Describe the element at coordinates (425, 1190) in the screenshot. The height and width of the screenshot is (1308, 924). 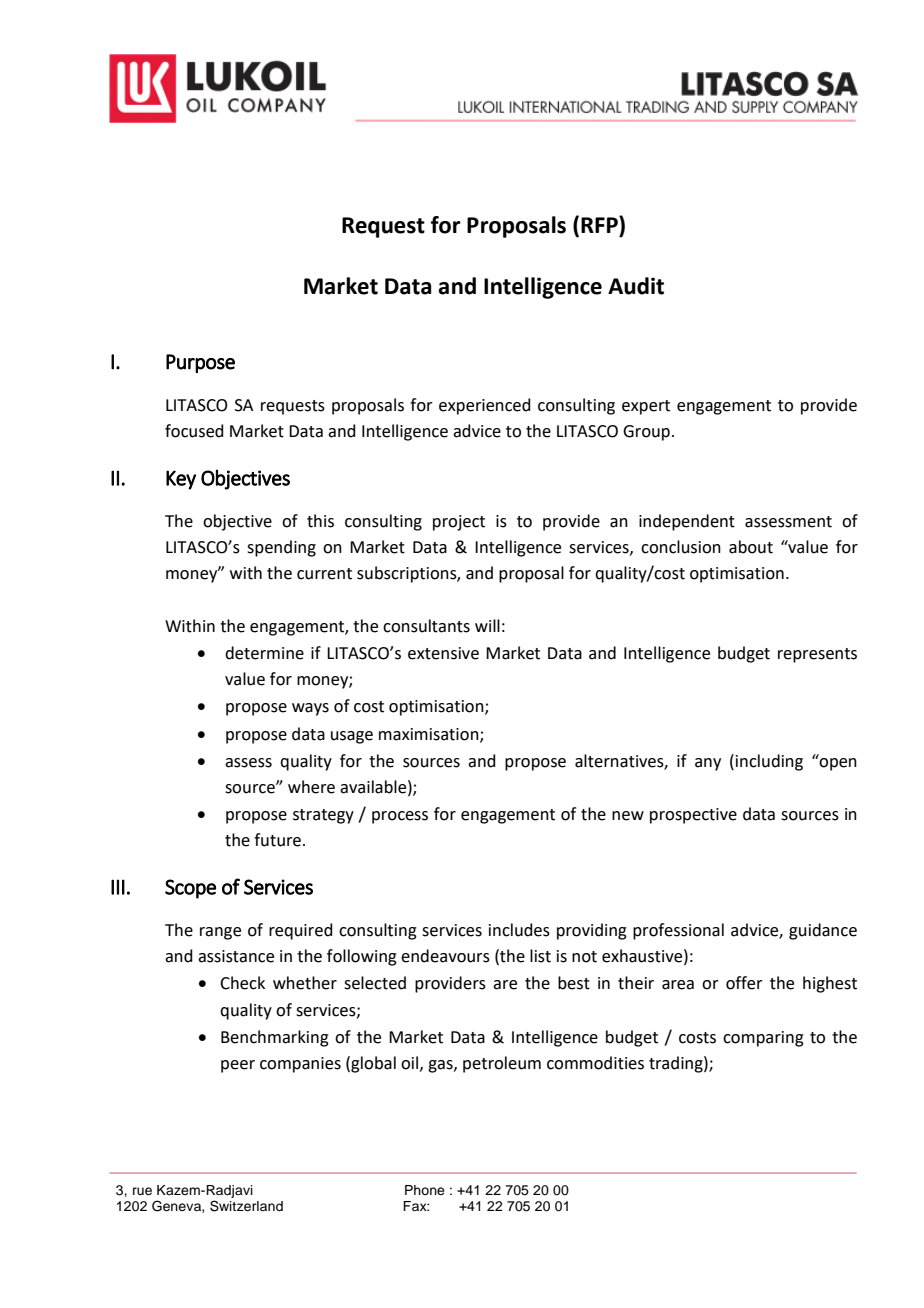
I see `Phone` at that location.
